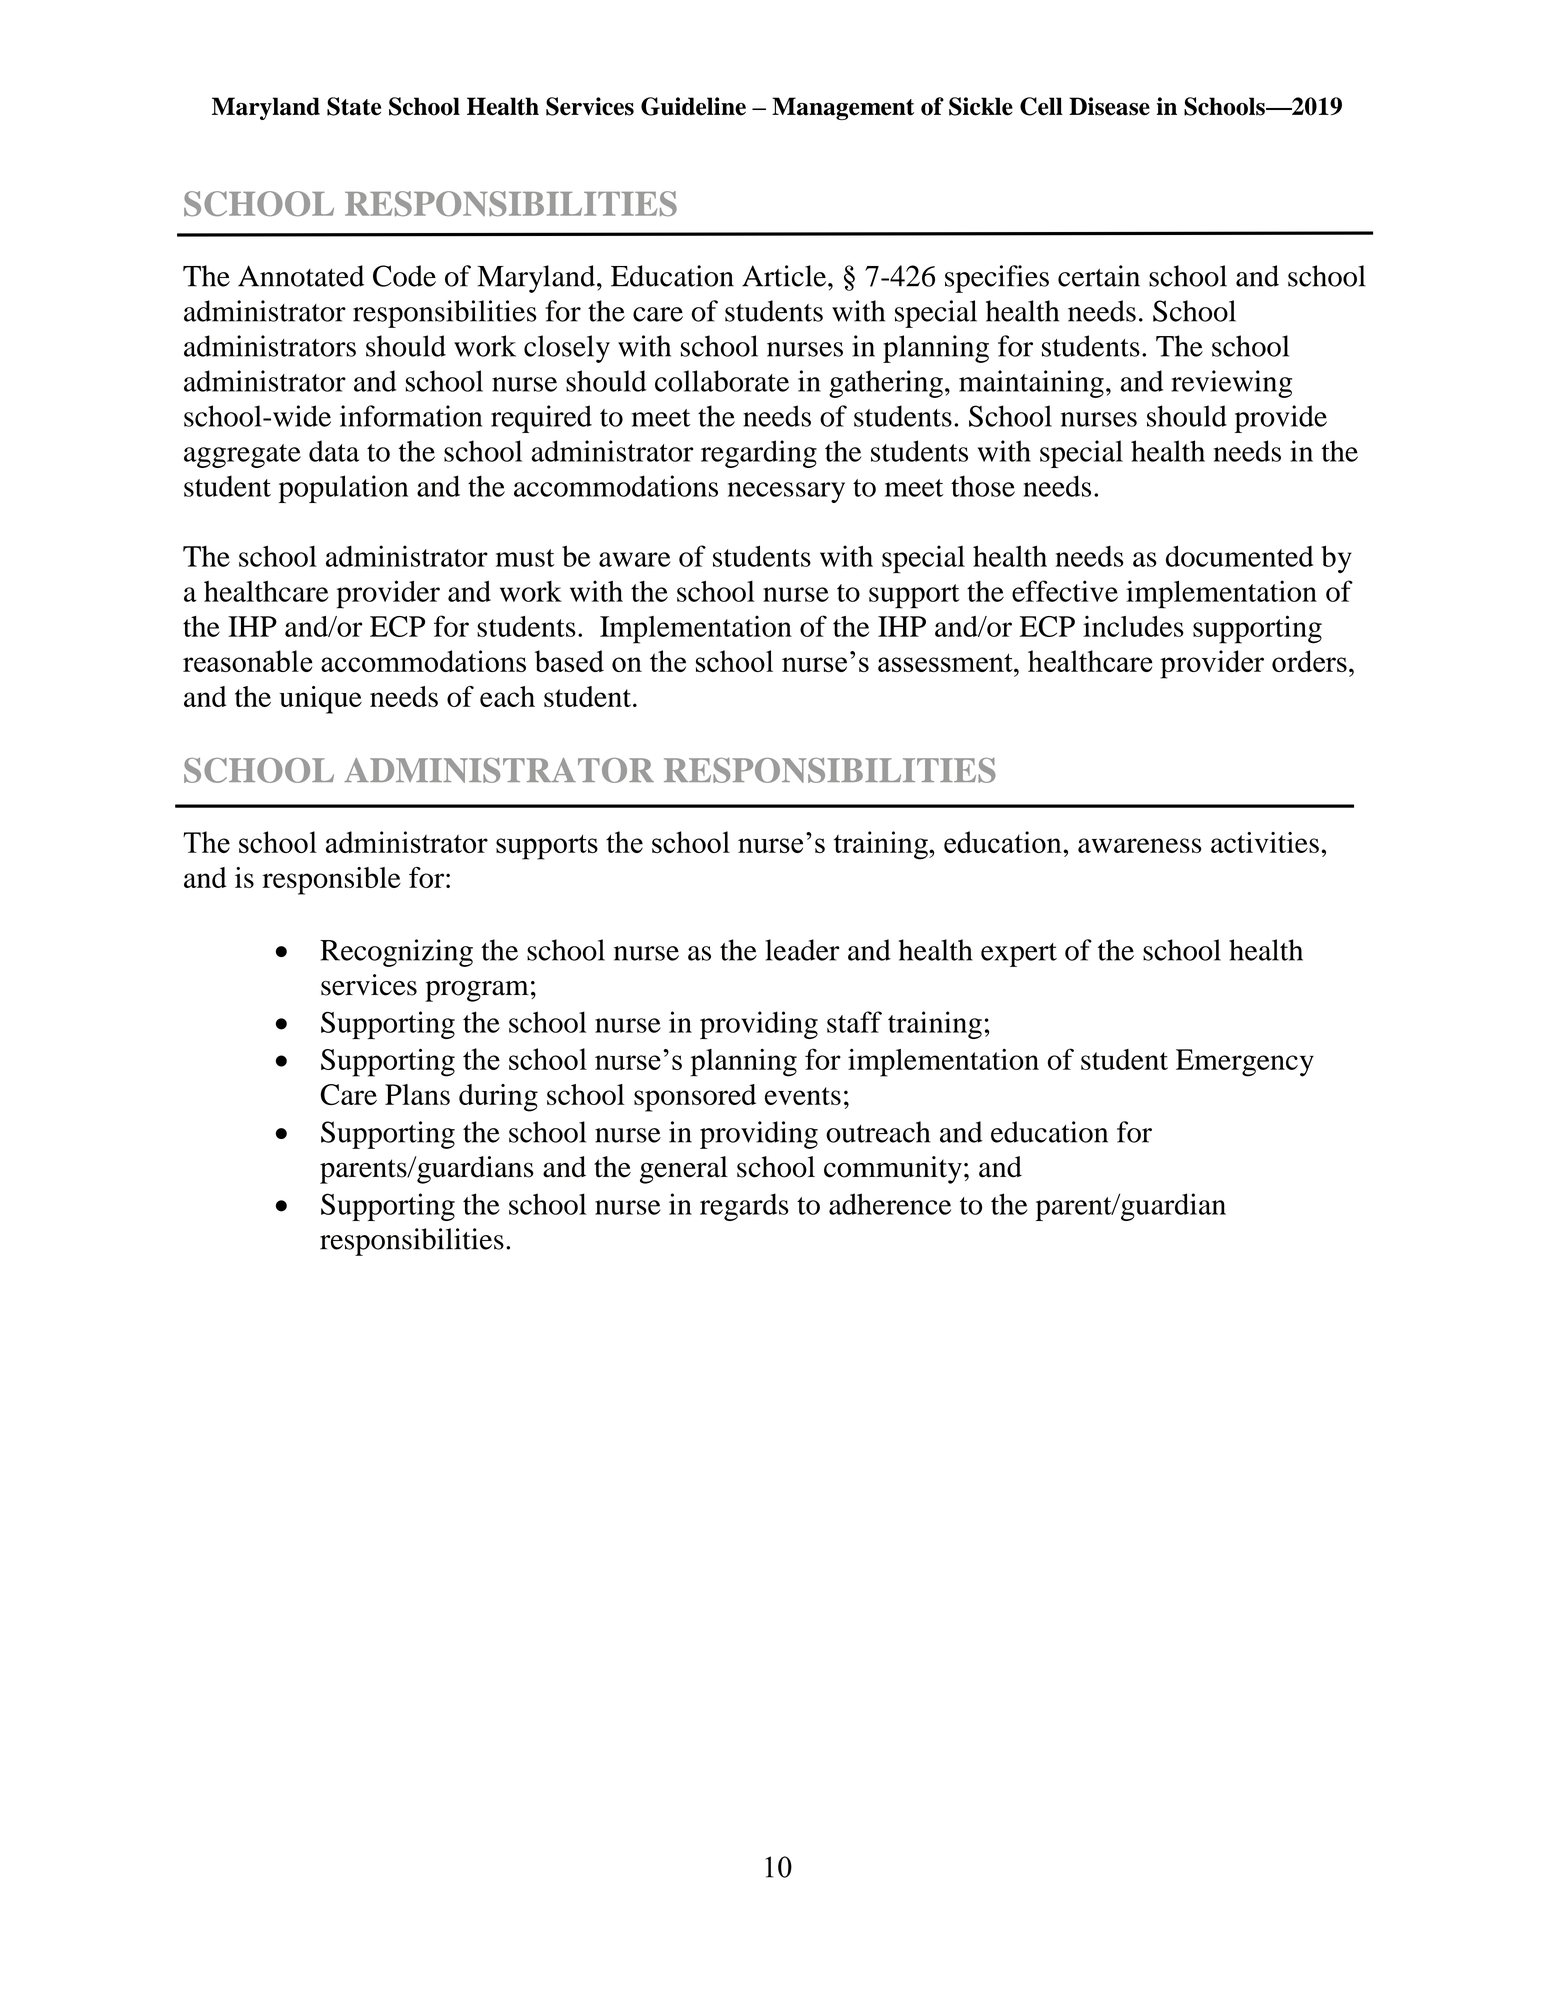  I want to click on Plans, so click(417, 1094).
